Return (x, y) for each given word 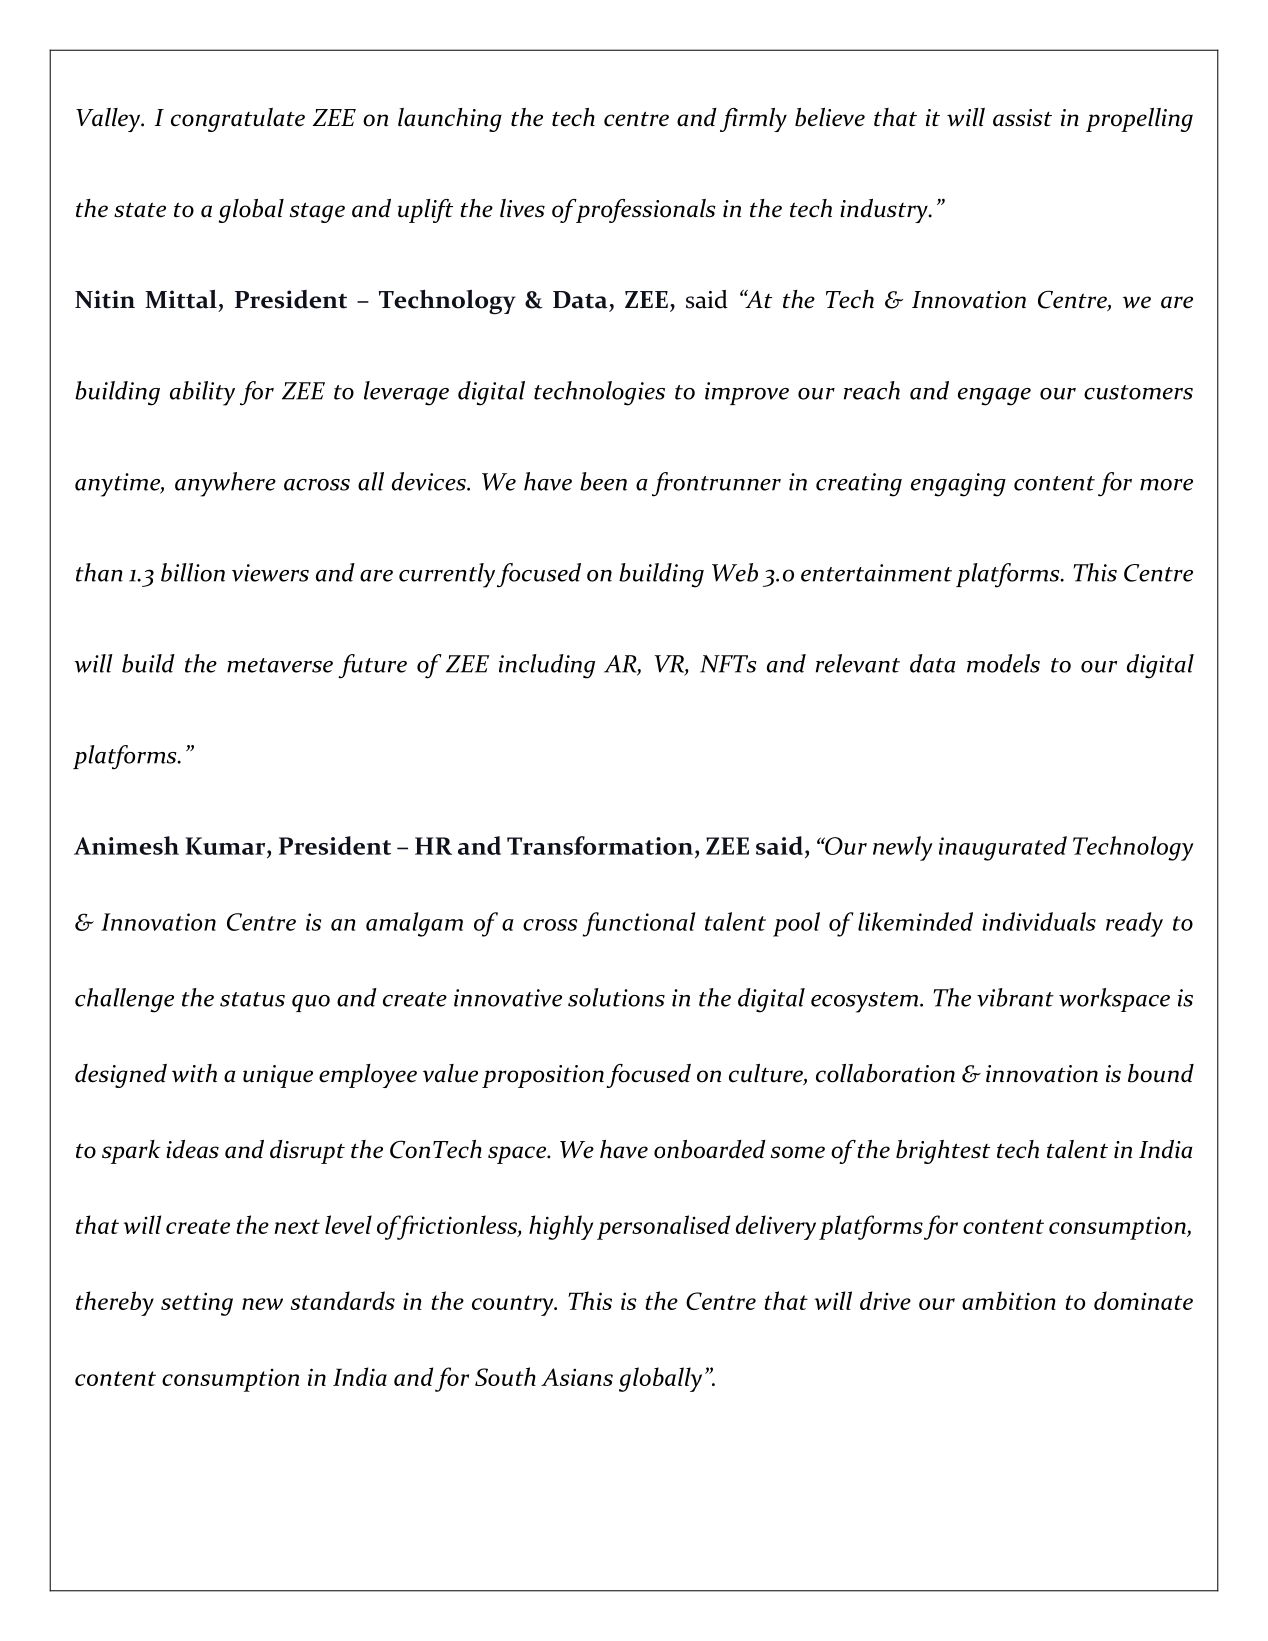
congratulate (238, 120)
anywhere (225, 484)
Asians (577, 1377)
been (603, 481)
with (194, 1073)
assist (1022, 118)
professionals (645, 211)
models (1003, 663)
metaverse (280, 665)
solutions (616, 997)
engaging (958, 485)
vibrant (1015, 997)
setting (197, 1304)
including (547, 666)
